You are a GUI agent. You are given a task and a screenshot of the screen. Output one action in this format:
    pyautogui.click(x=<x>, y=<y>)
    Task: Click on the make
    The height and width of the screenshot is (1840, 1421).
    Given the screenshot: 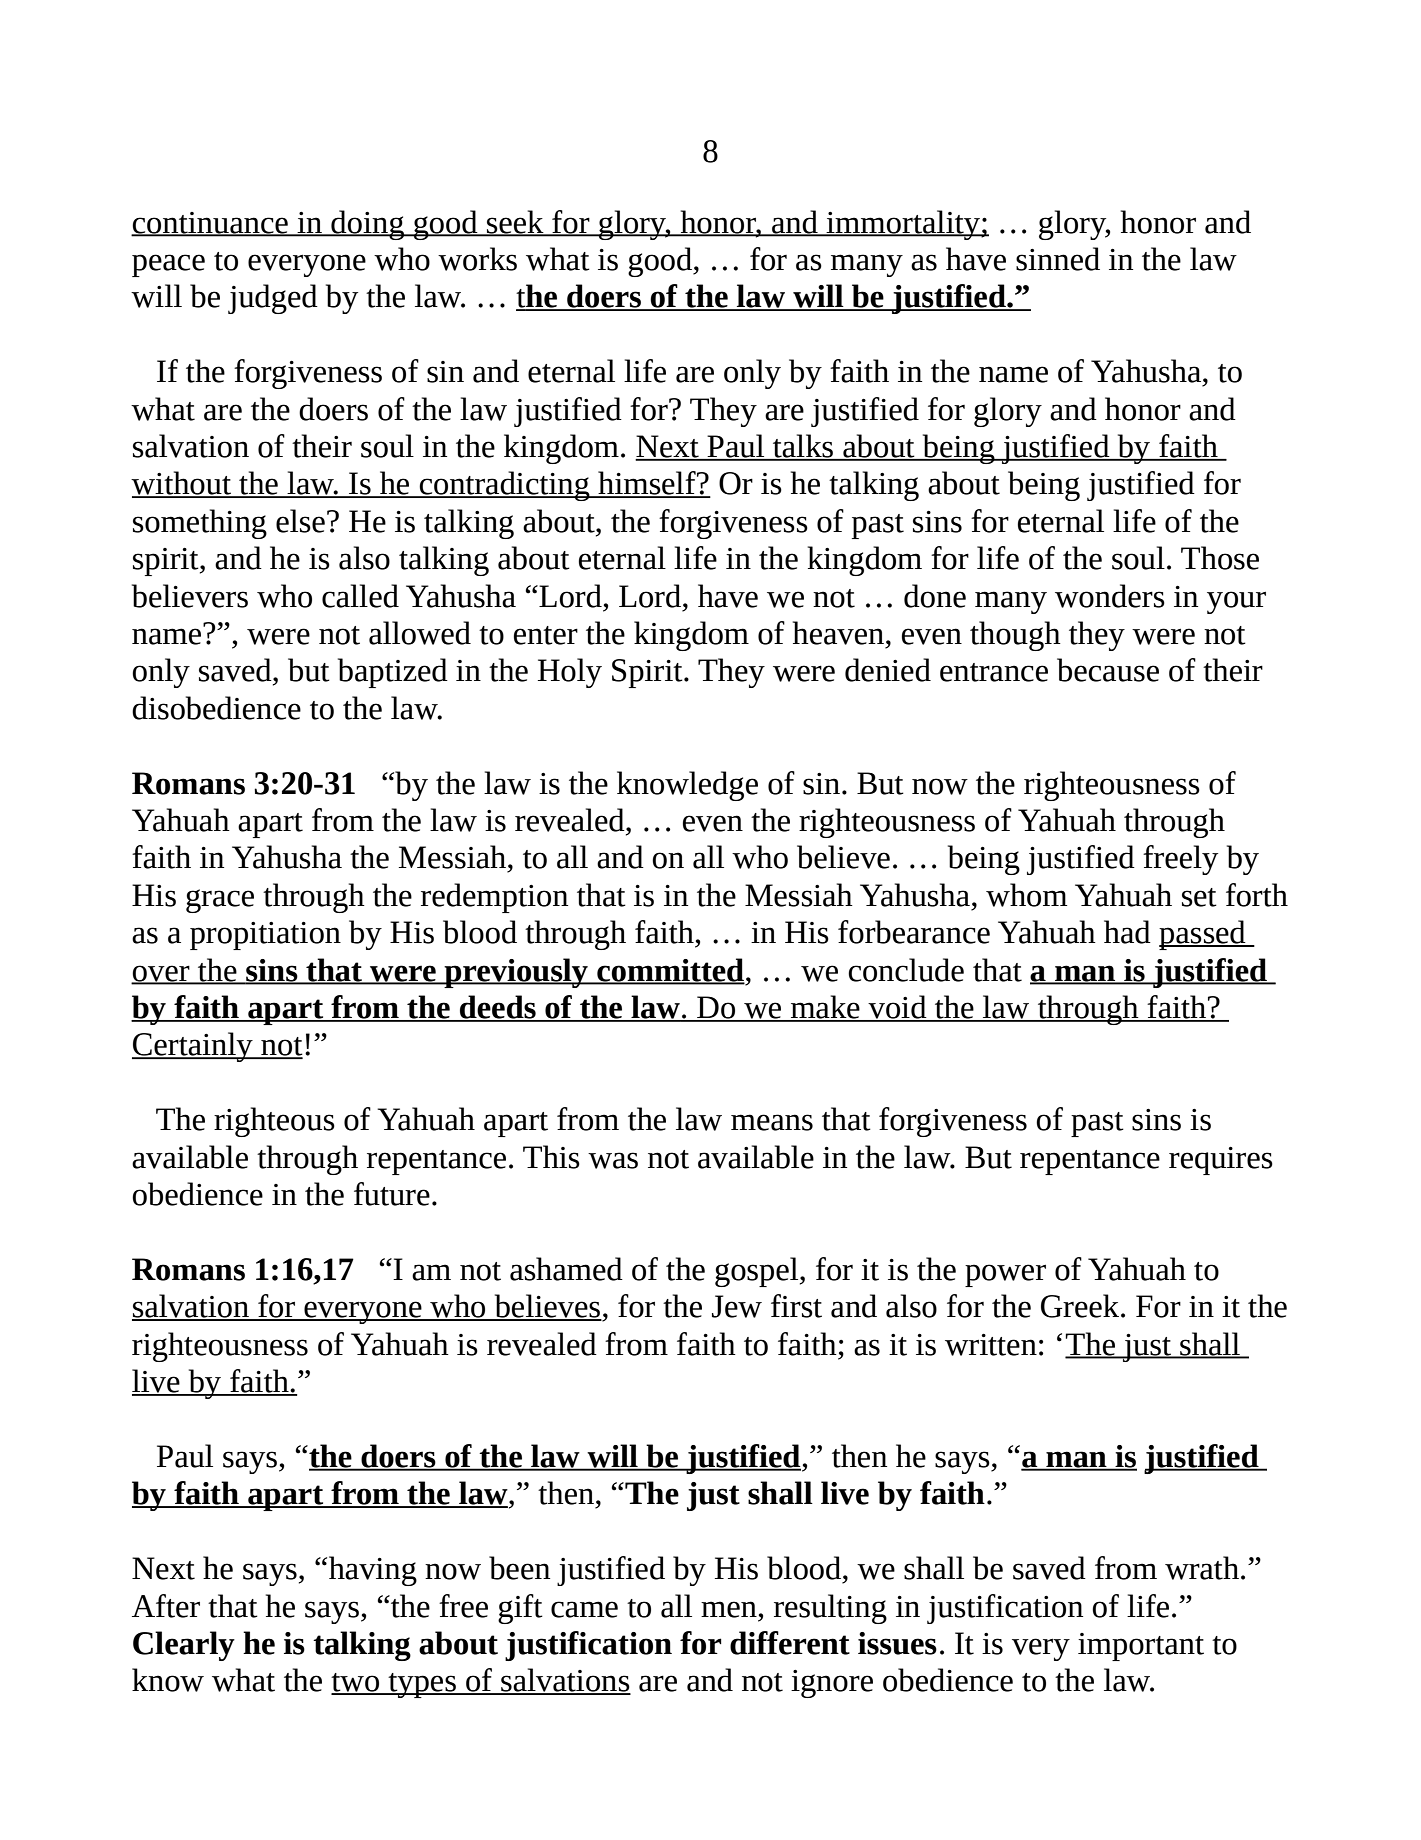 What is the action you would take?
    pyautogui.click(x=825, y=1008)
